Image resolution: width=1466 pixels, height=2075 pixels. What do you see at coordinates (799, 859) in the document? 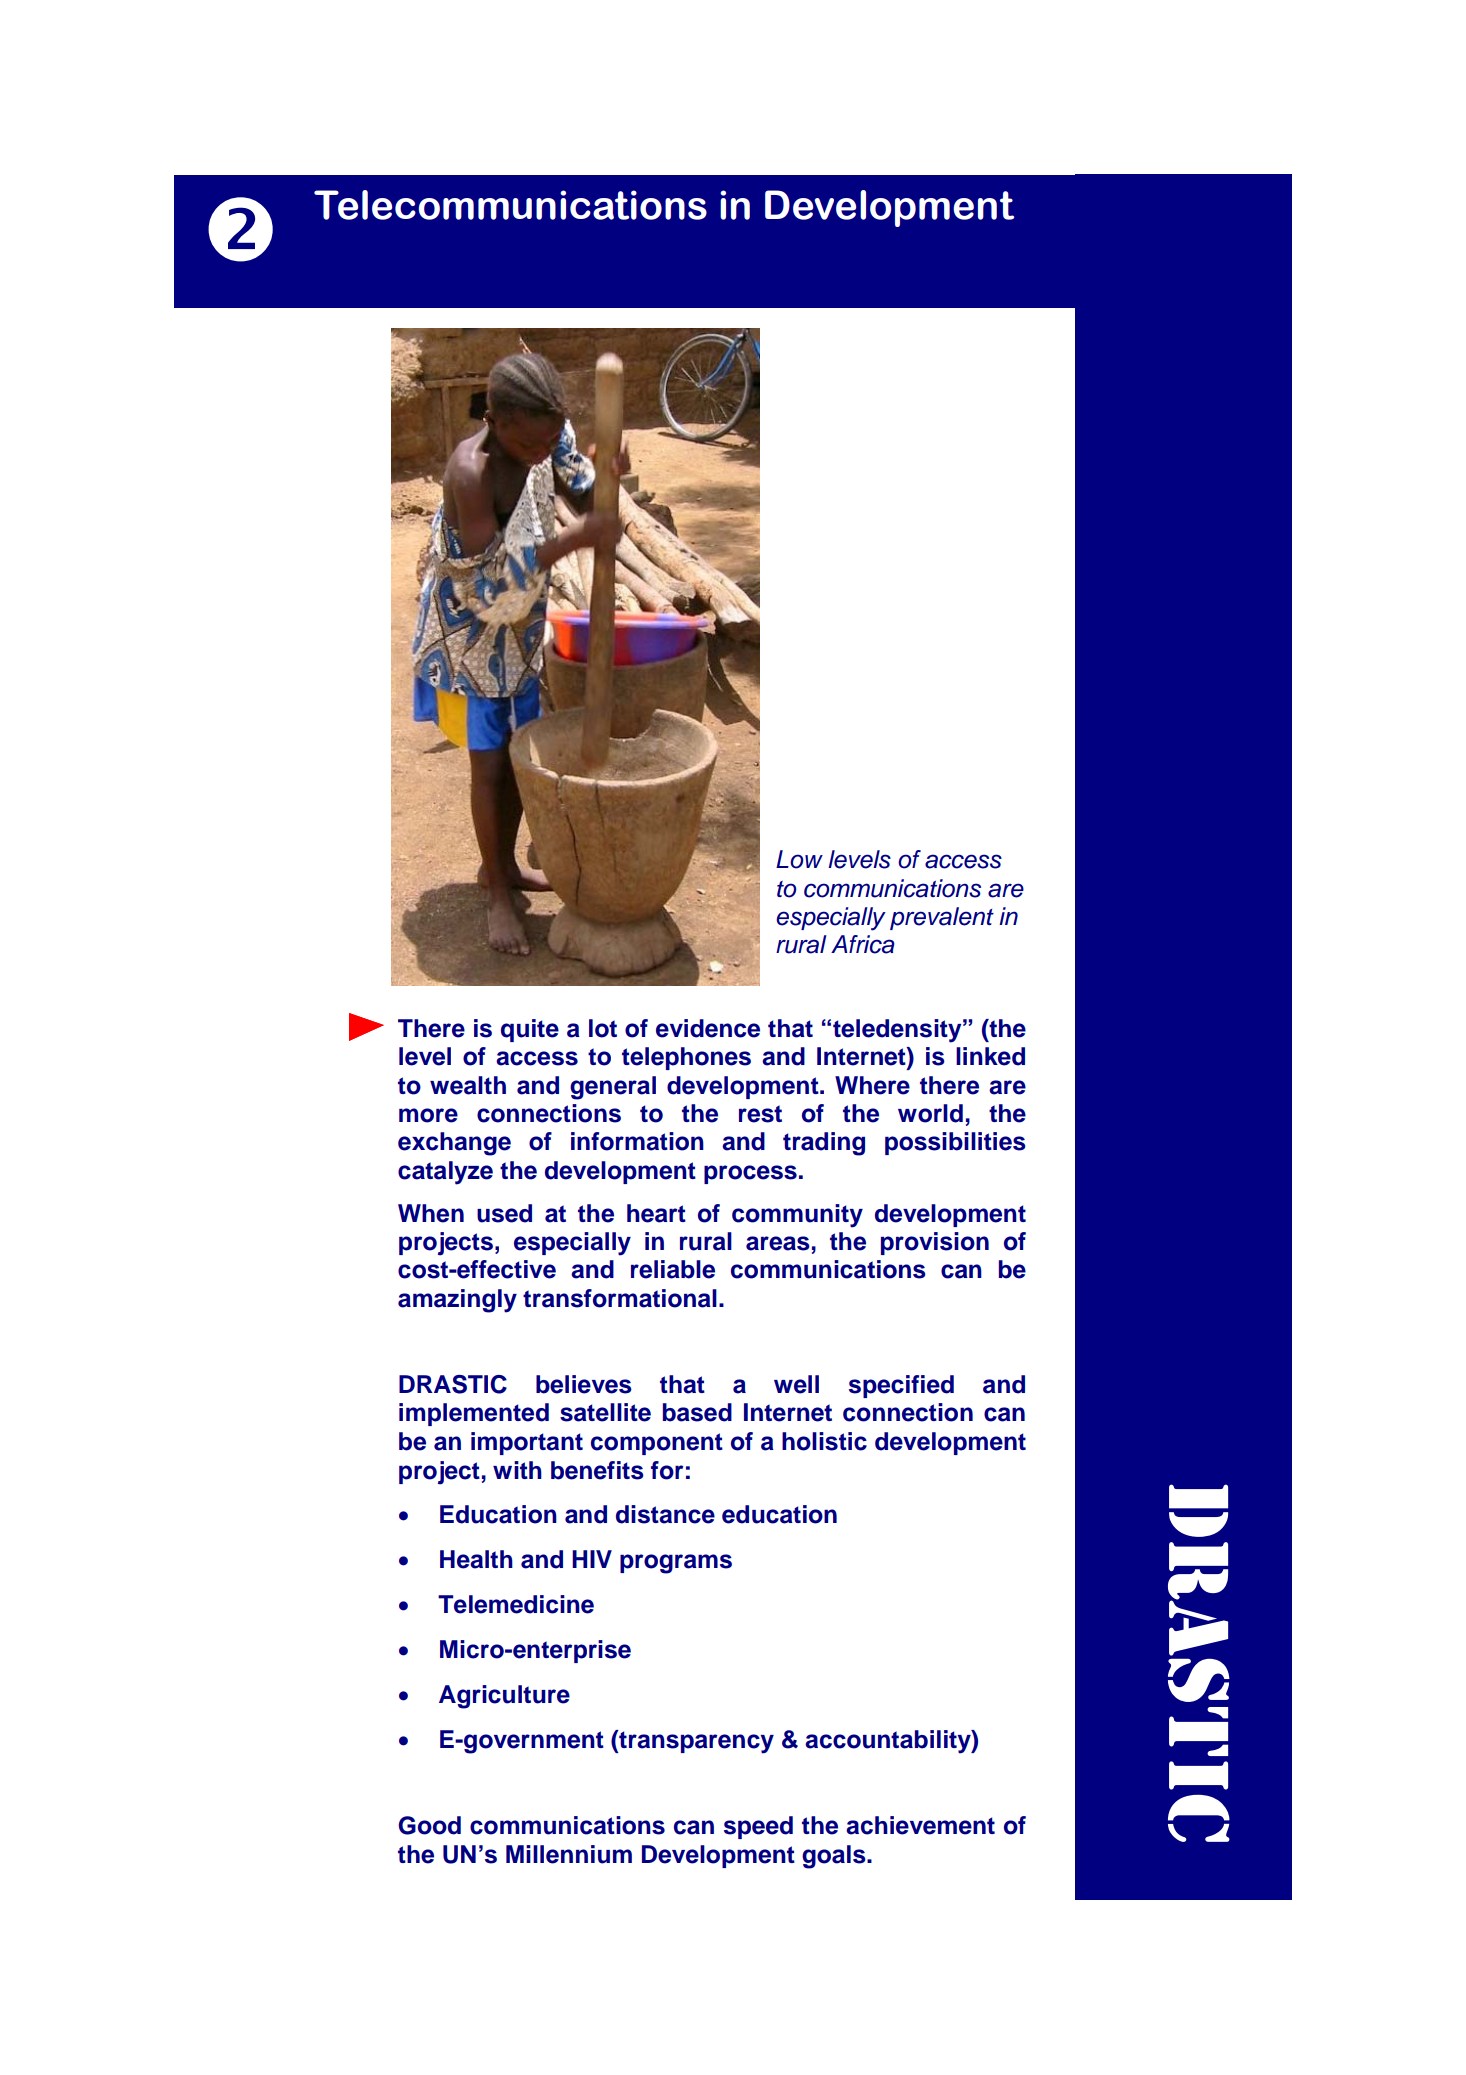
I see `Low` at bounding box center [799, 859].
